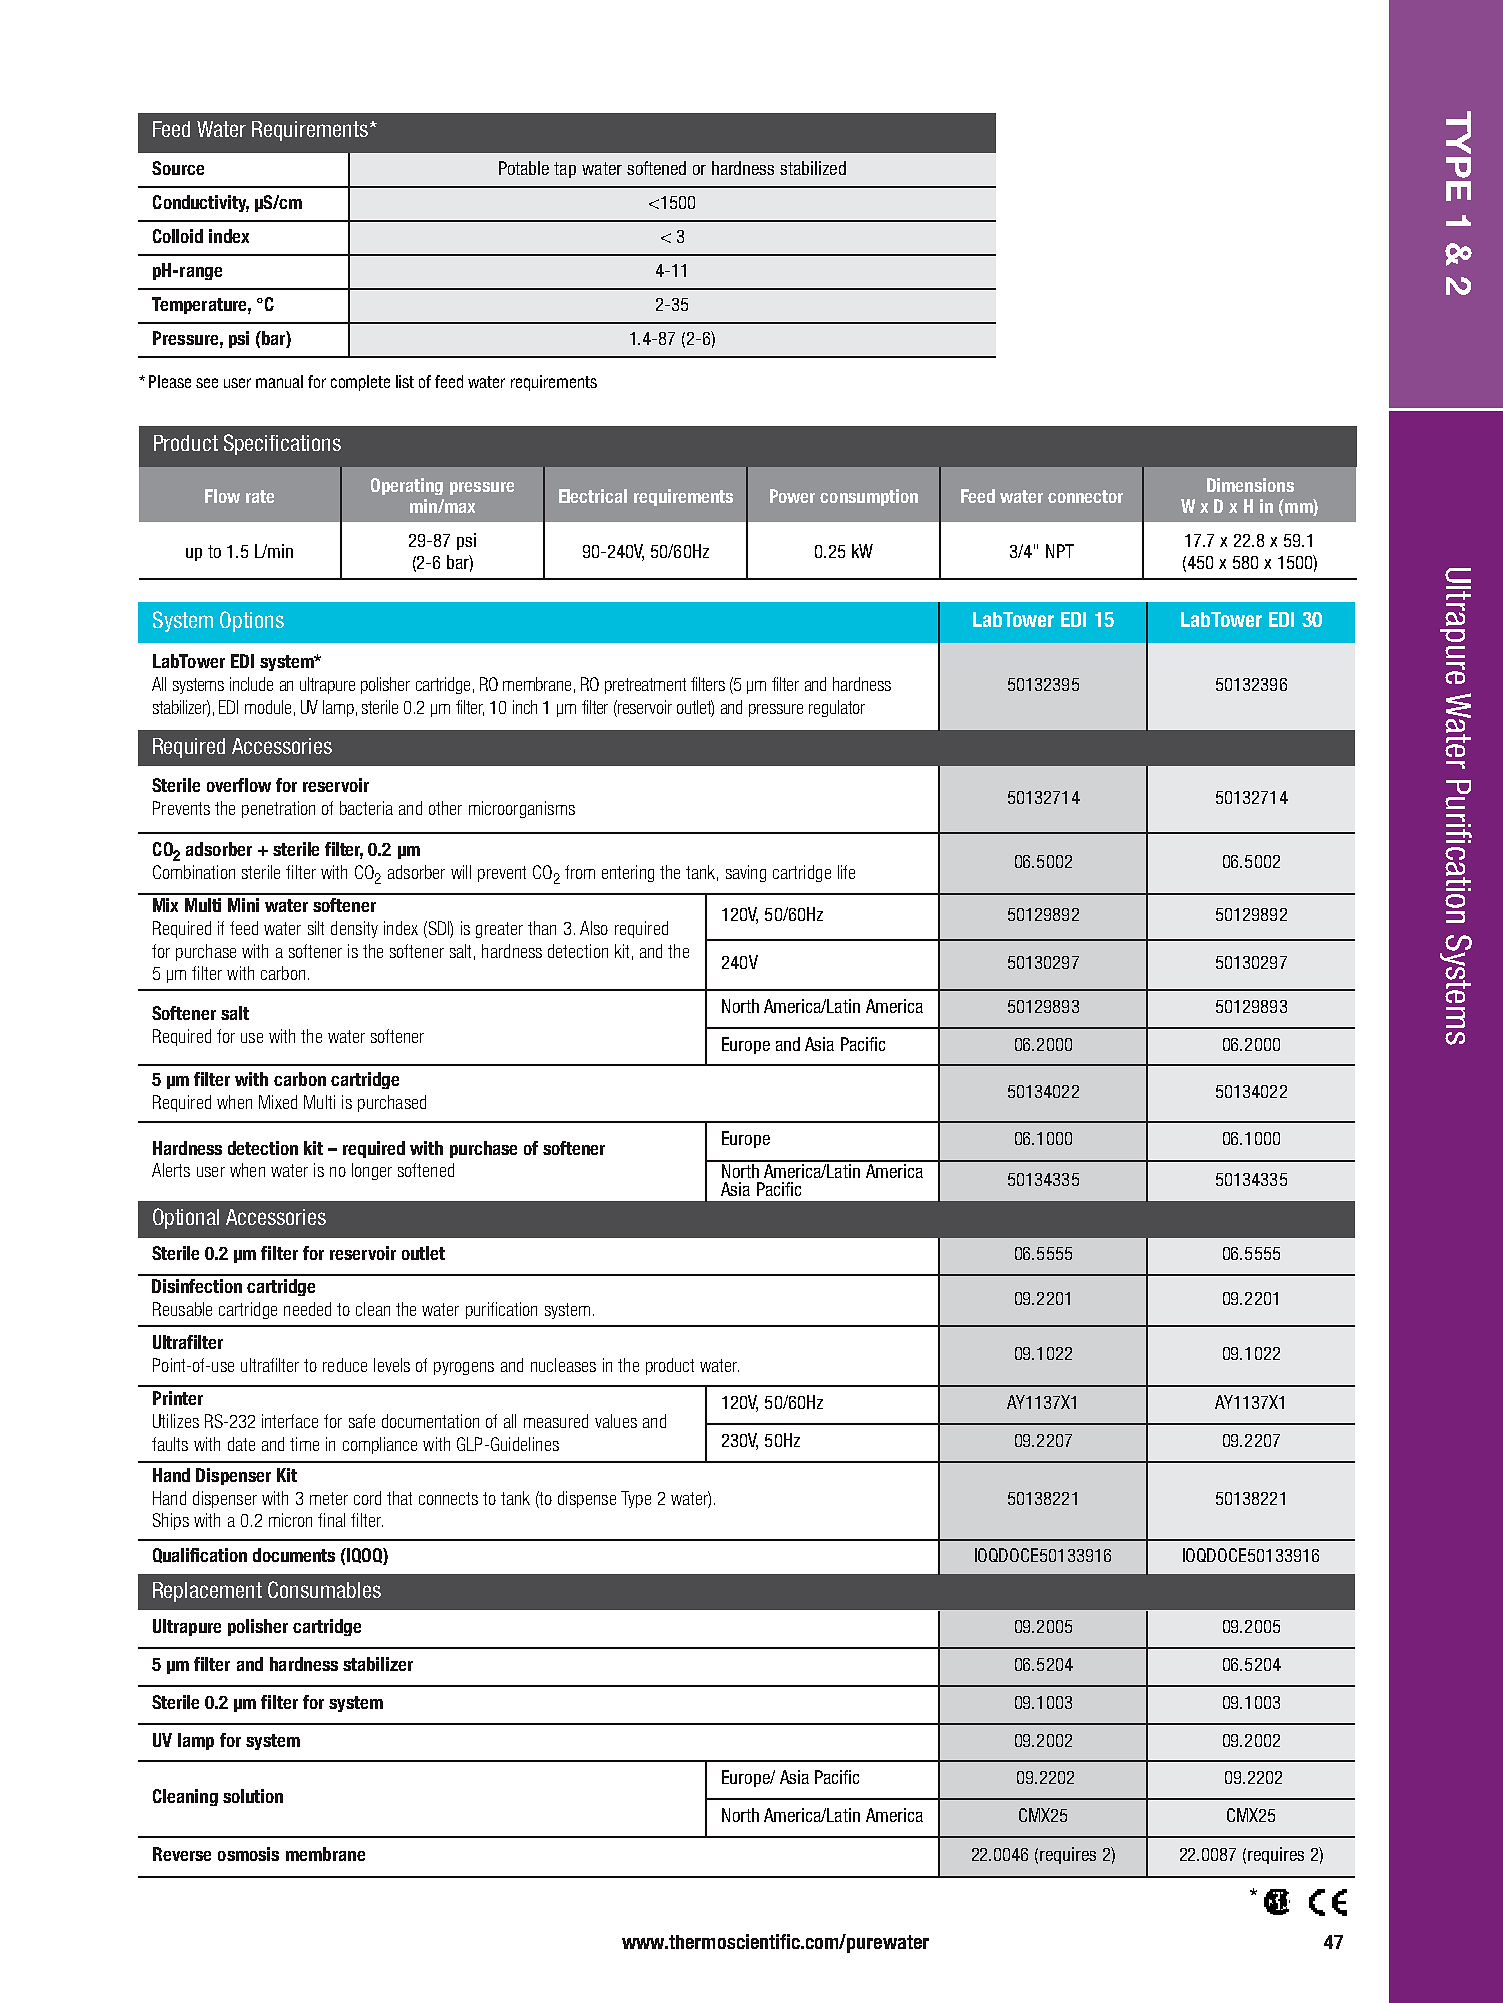  What do you see at coordinates (645, 686) in the screenshot?
I see `pretreatment` at bounding box center [645, 686].
